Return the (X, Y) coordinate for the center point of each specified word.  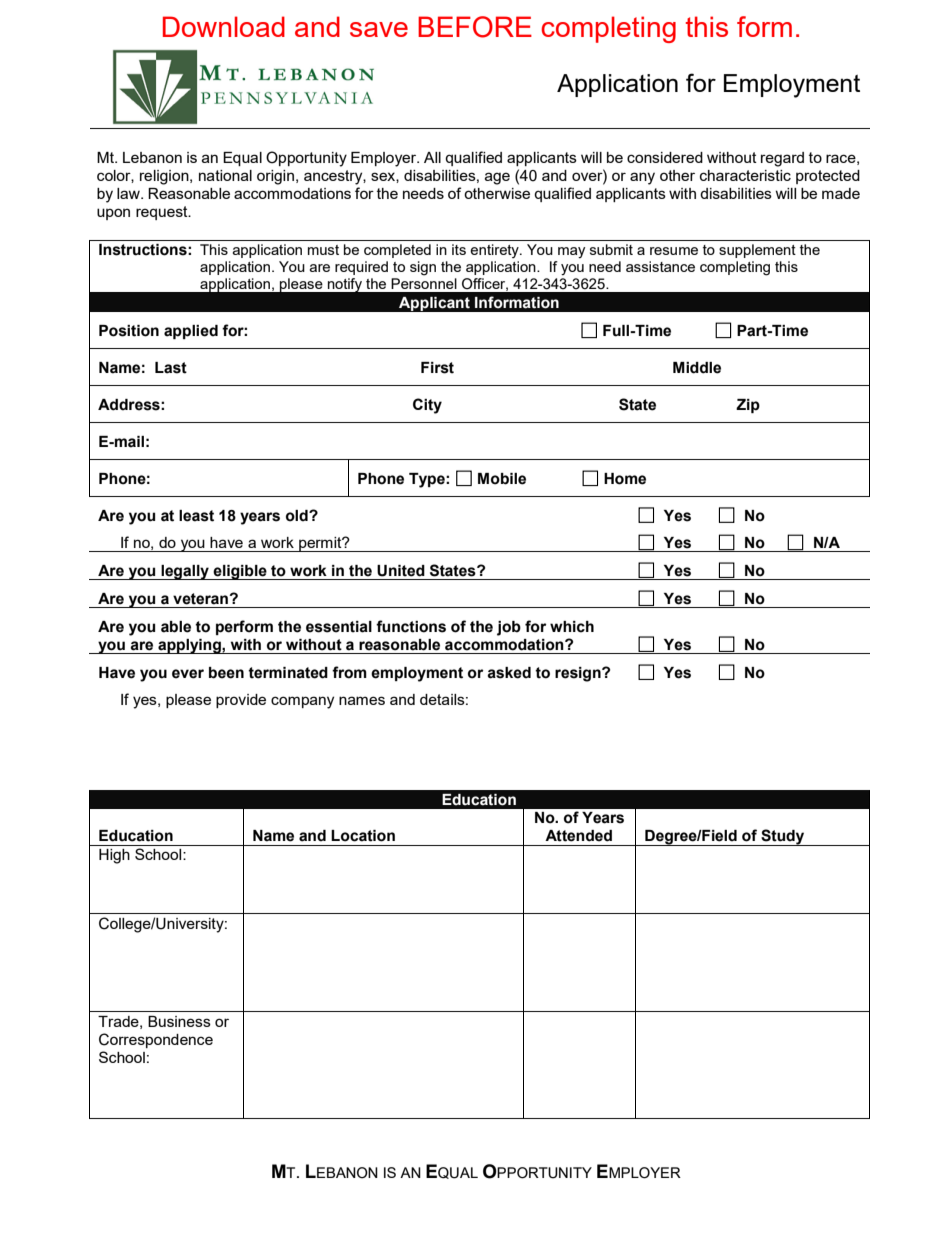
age (497, 178)
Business (179, 1021)
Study (783, 837)
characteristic (745, 175)
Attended (578, 836)
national (225, 175)
